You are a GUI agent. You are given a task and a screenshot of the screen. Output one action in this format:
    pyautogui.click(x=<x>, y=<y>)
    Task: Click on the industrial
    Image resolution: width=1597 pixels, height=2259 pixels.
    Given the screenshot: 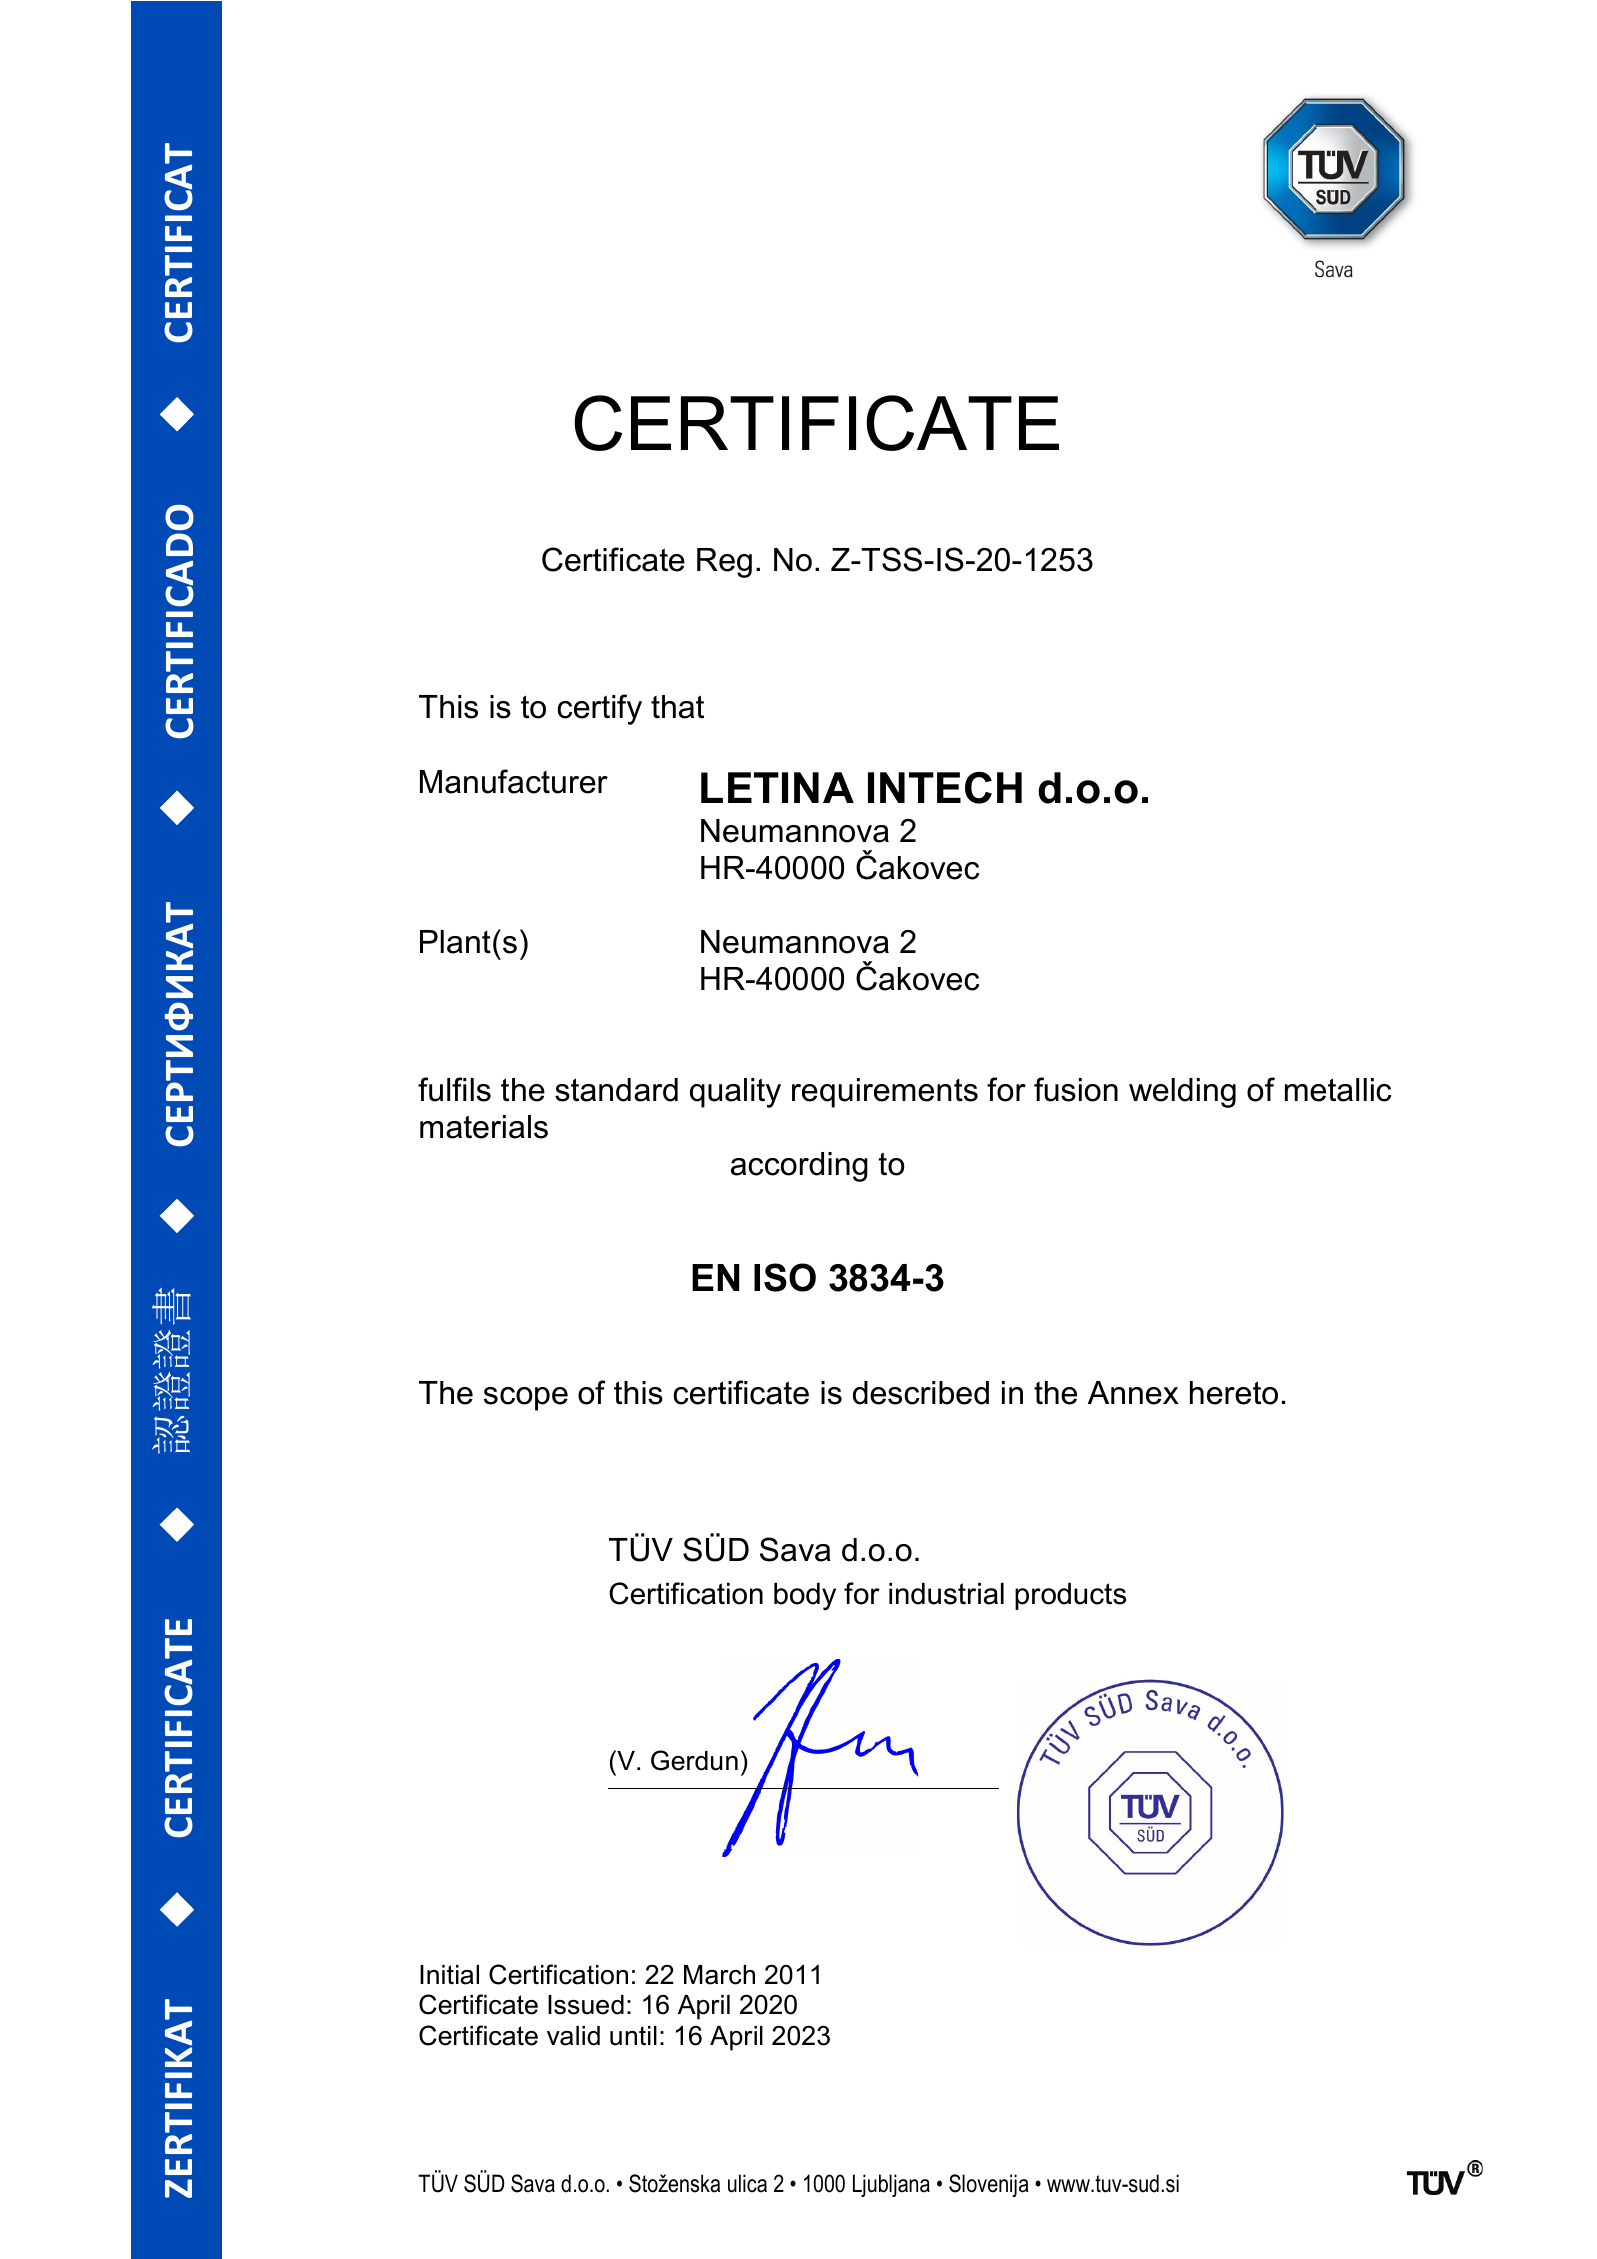 What is the action you would take?
    pyautogui.click(x=946, y=1593)
